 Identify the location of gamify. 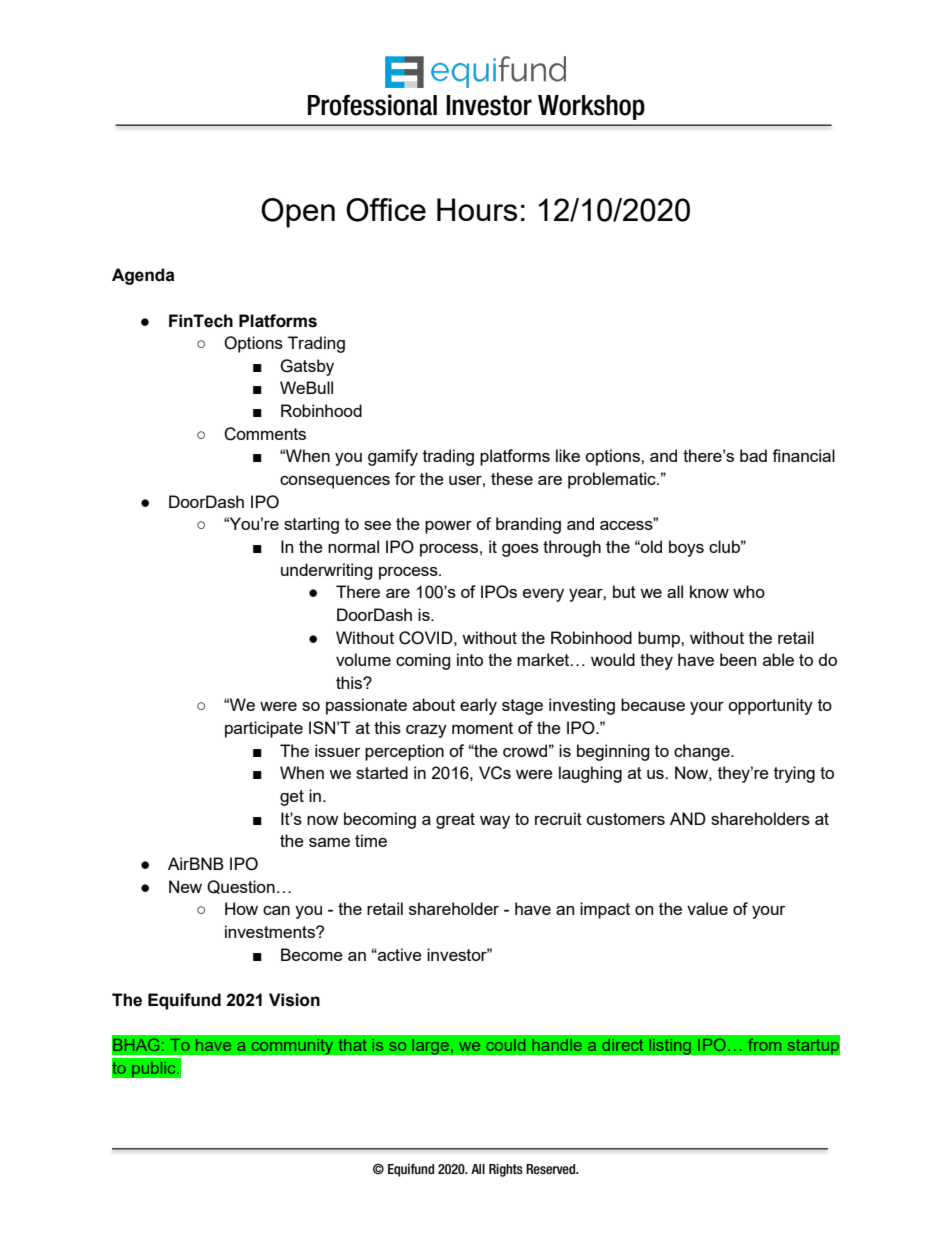
(393, 457).
